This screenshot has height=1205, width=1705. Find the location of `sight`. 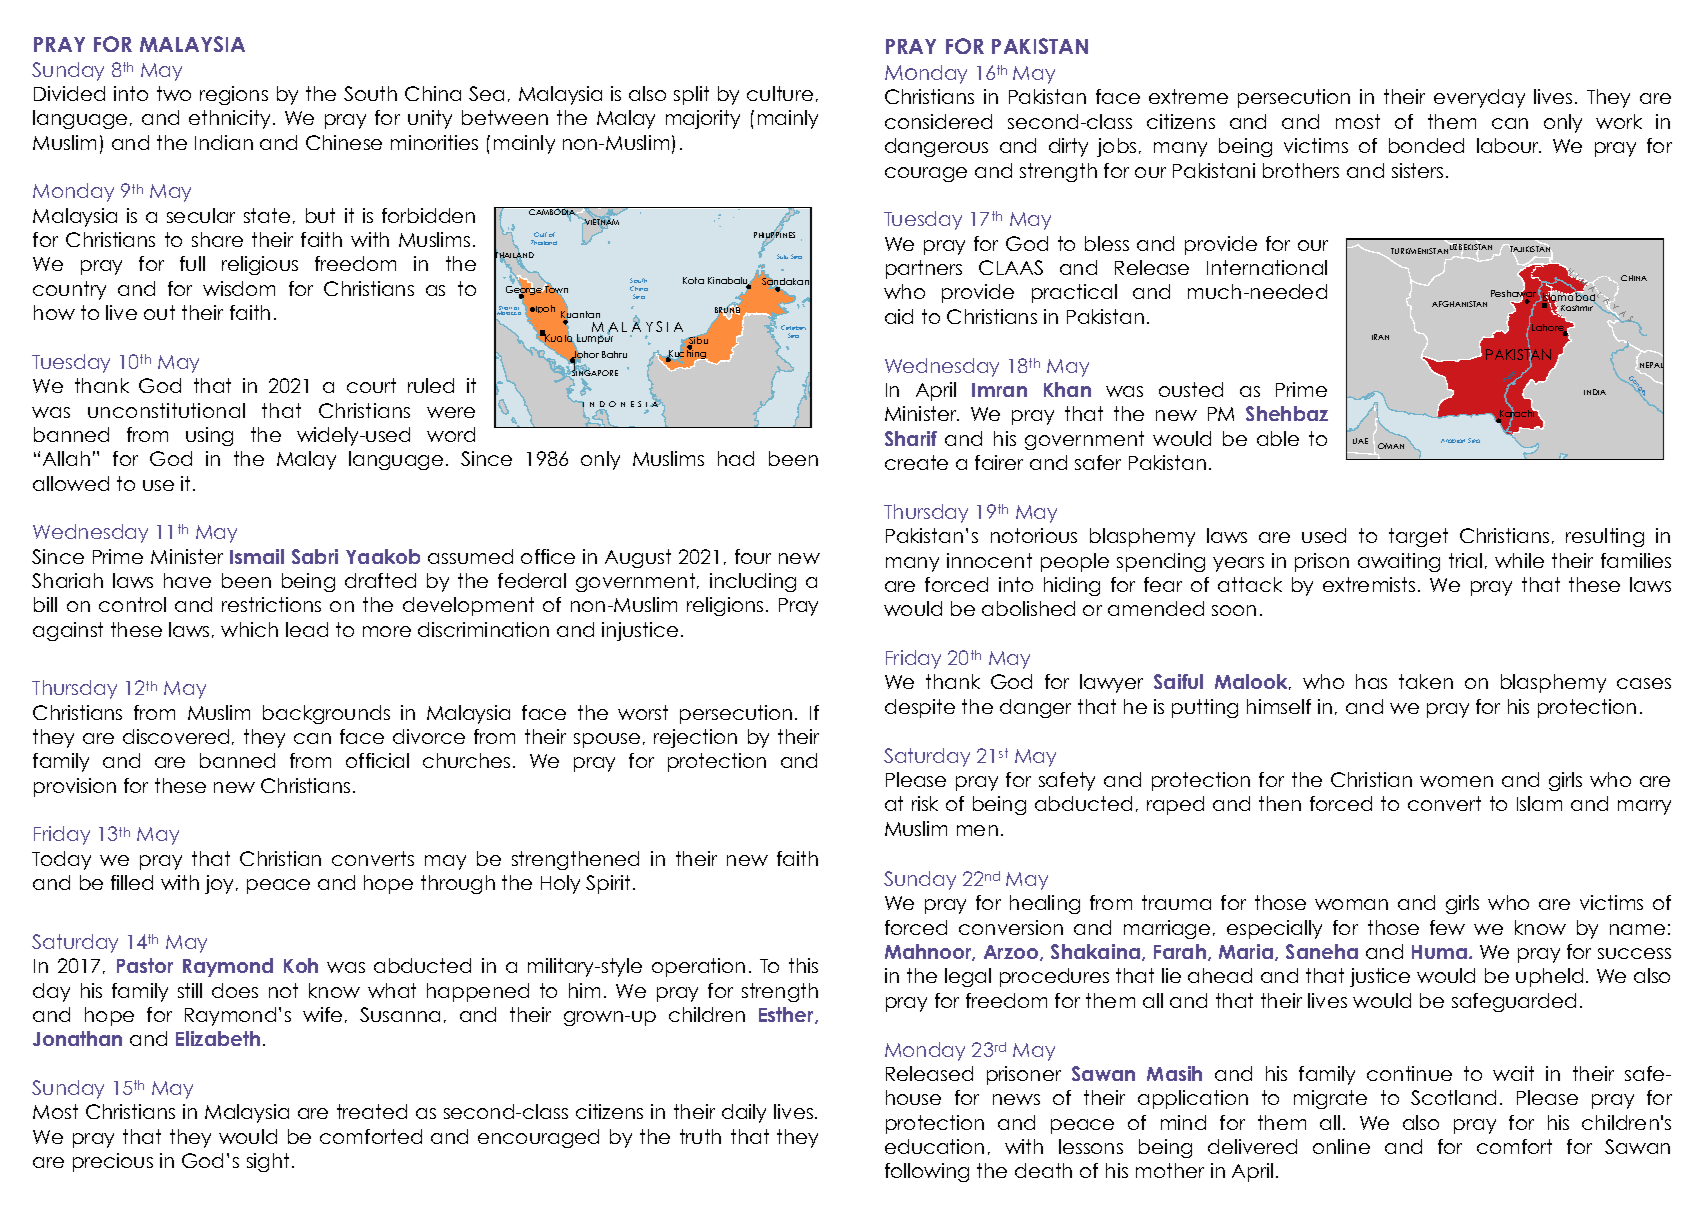

sight is located at coordinates (268, 1162).
